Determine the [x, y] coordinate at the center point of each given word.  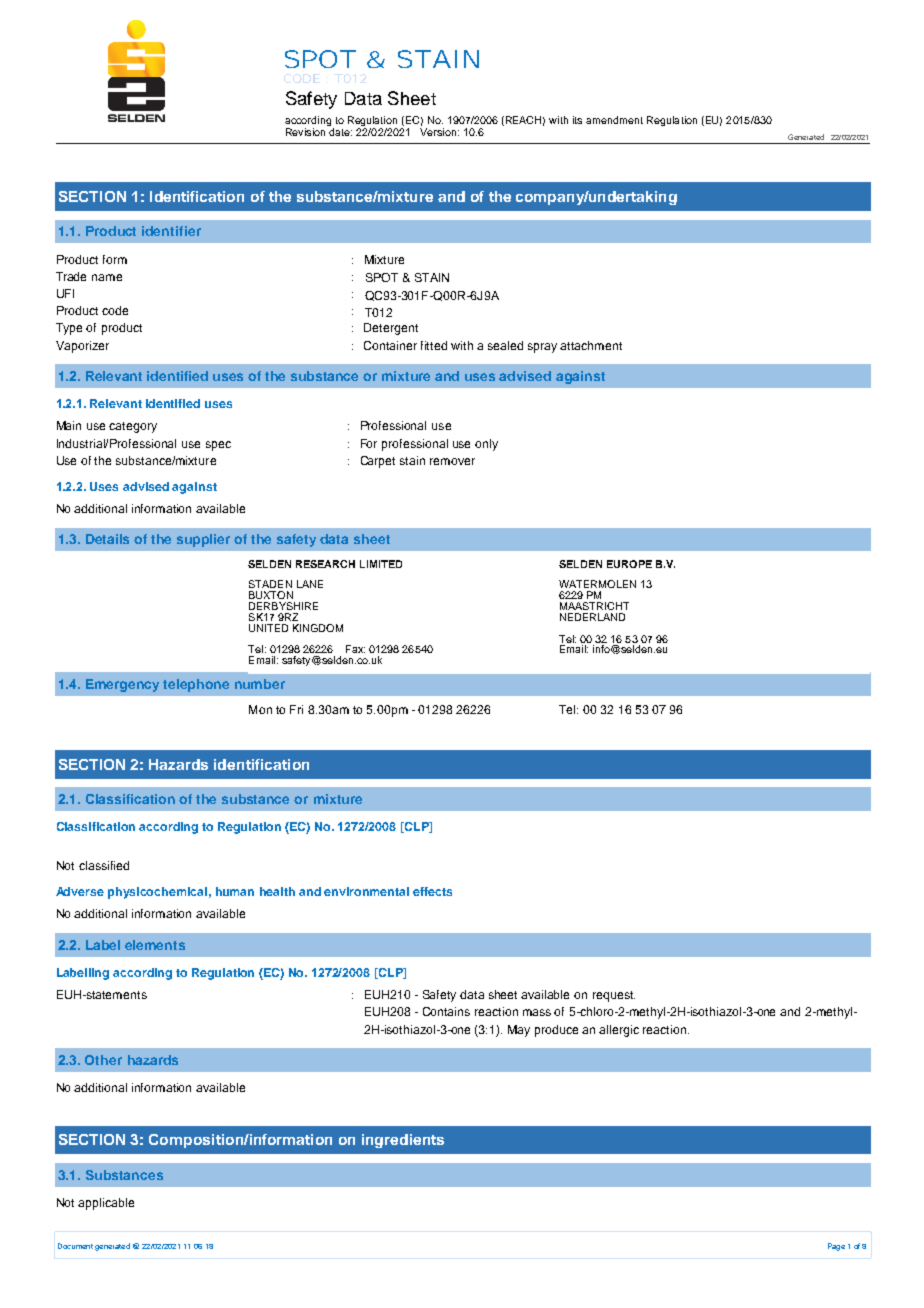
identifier [171, 231]
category [133, 427]
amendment [614, 120]
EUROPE [629, 564]
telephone [196, 685]
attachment [591, 345]
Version [438, 132]
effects [432, 891]
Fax [355, 649]
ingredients [403, 1141]
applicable [106, 1204]
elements [155, 945]
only [486, 445]
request [614, 996]
